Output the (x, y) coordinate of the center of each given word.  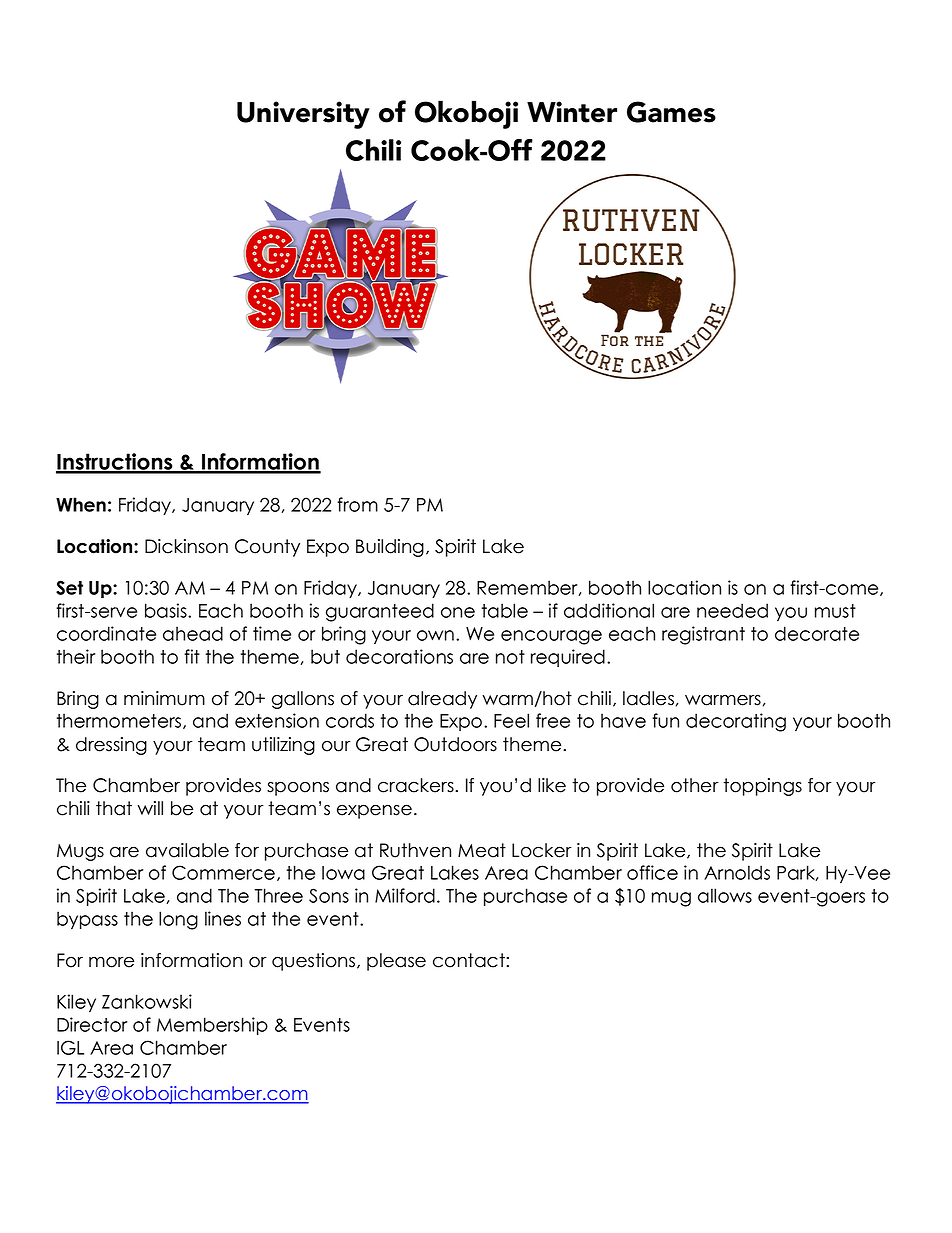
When (81, 504)
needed (732, 610)
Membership (212, 1026)
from (357, 504)
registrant (703, 635)
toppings (762, 787)
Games (671, 112)
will (150, 808)
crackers (417, 785)
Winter (572, 112)
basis (167, 610)
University (303, 115)
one (458, 612)
